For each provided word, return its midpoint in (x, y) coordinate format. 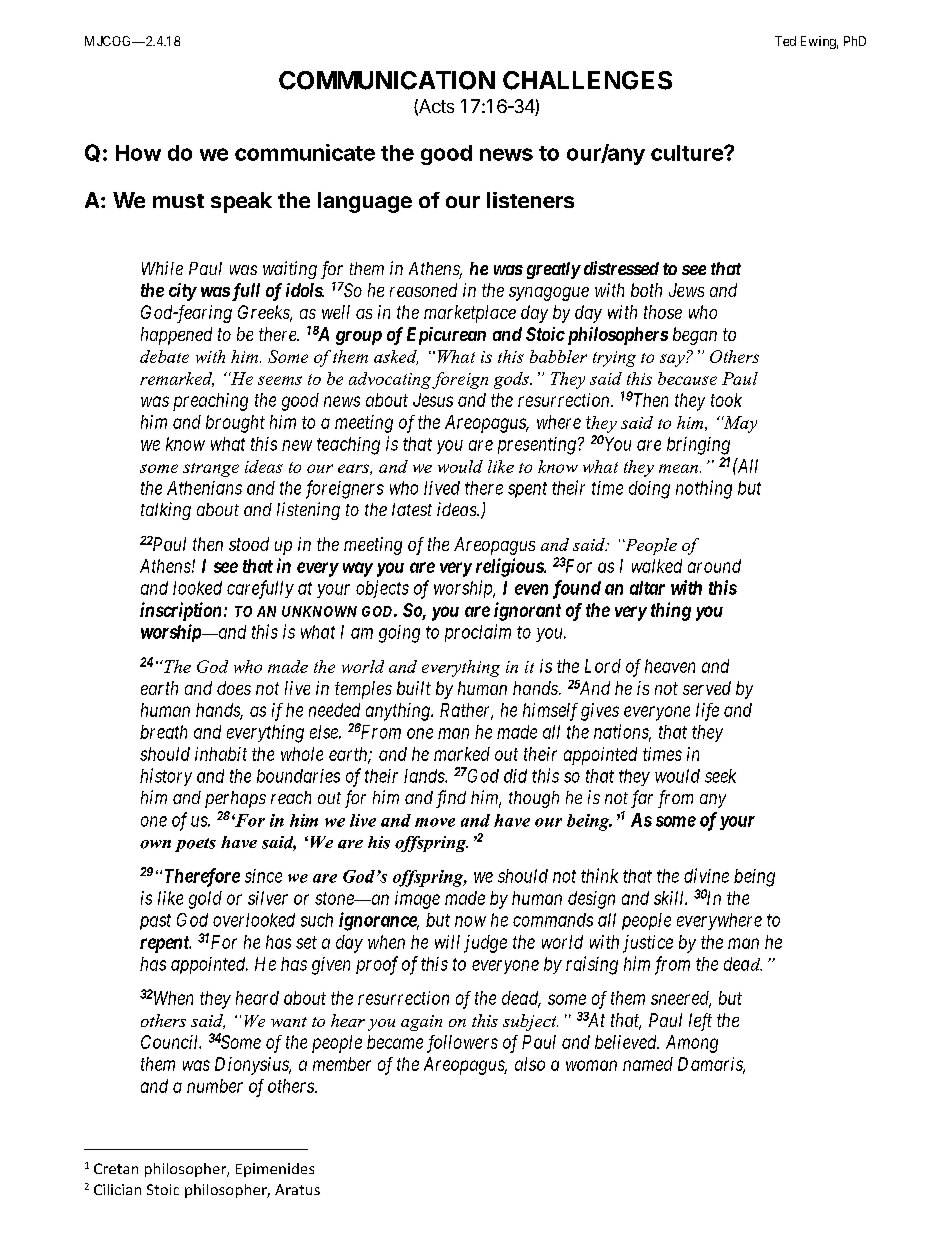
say (673, 360)
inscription (180, 611)
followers (462, 1044)
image (417, 900)
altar (647, 588)
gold (205, 900)
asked (396, 357)
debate (164, 356)
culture (688, 153)
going (399, 634)
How (138, 153)
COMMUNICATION (387, 80)
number (215, 1086)
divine (706, 875)
